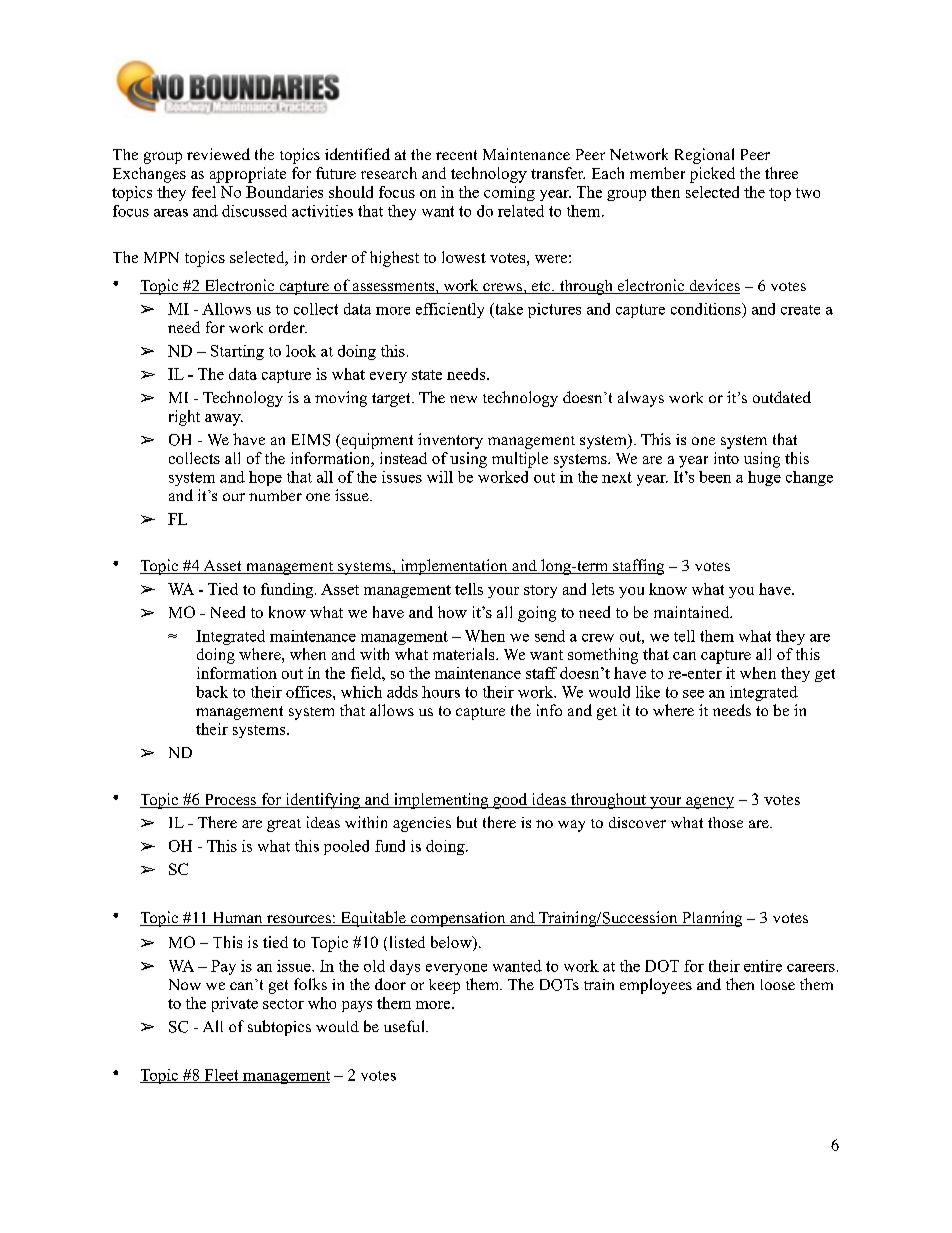  What do you see at coordinates (248, 175) in the page?
I see `appropriate` at bounding box center [248, 175].
